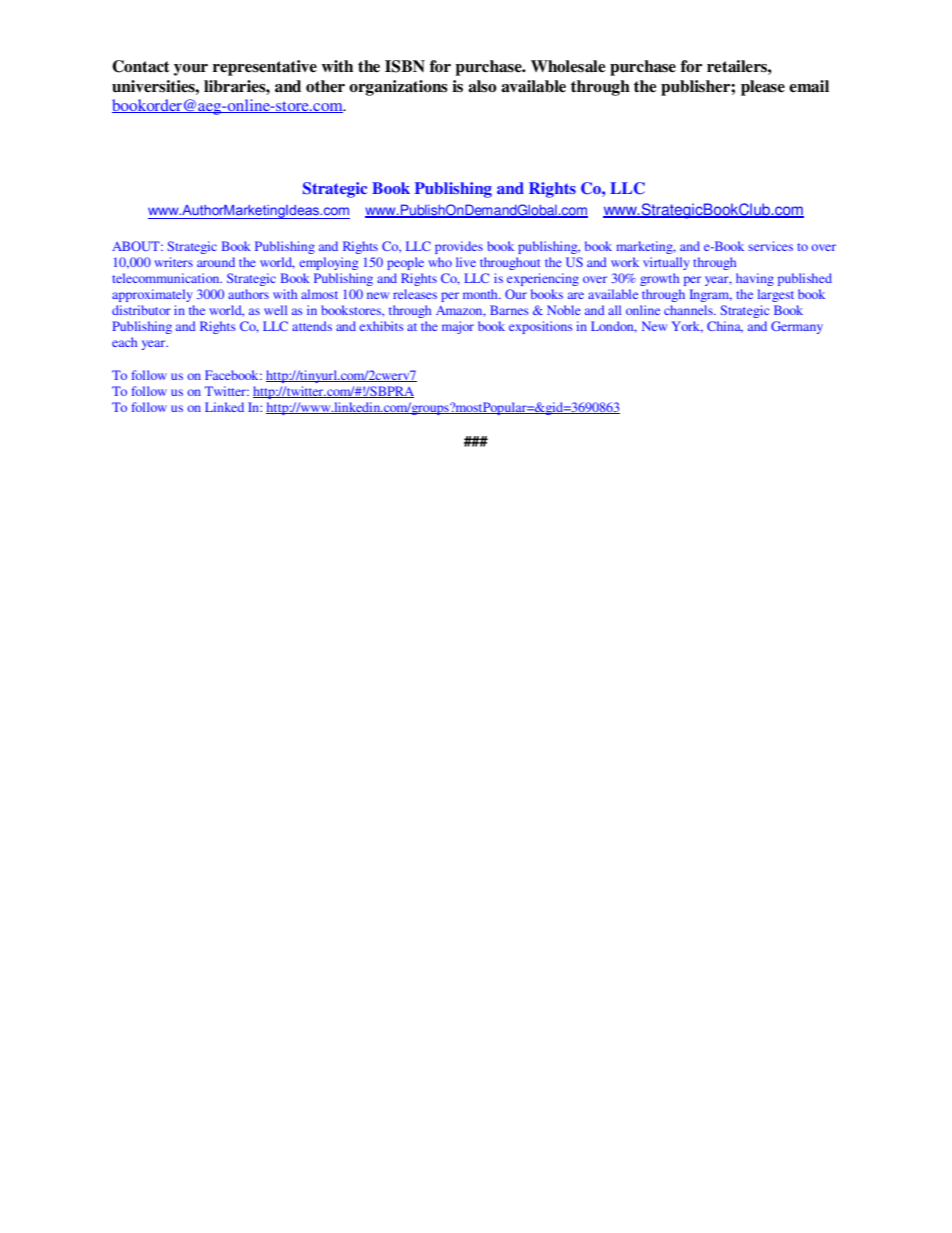 This screenshot has height=1233, width=952. I want to click on China, so click(725, 327).
